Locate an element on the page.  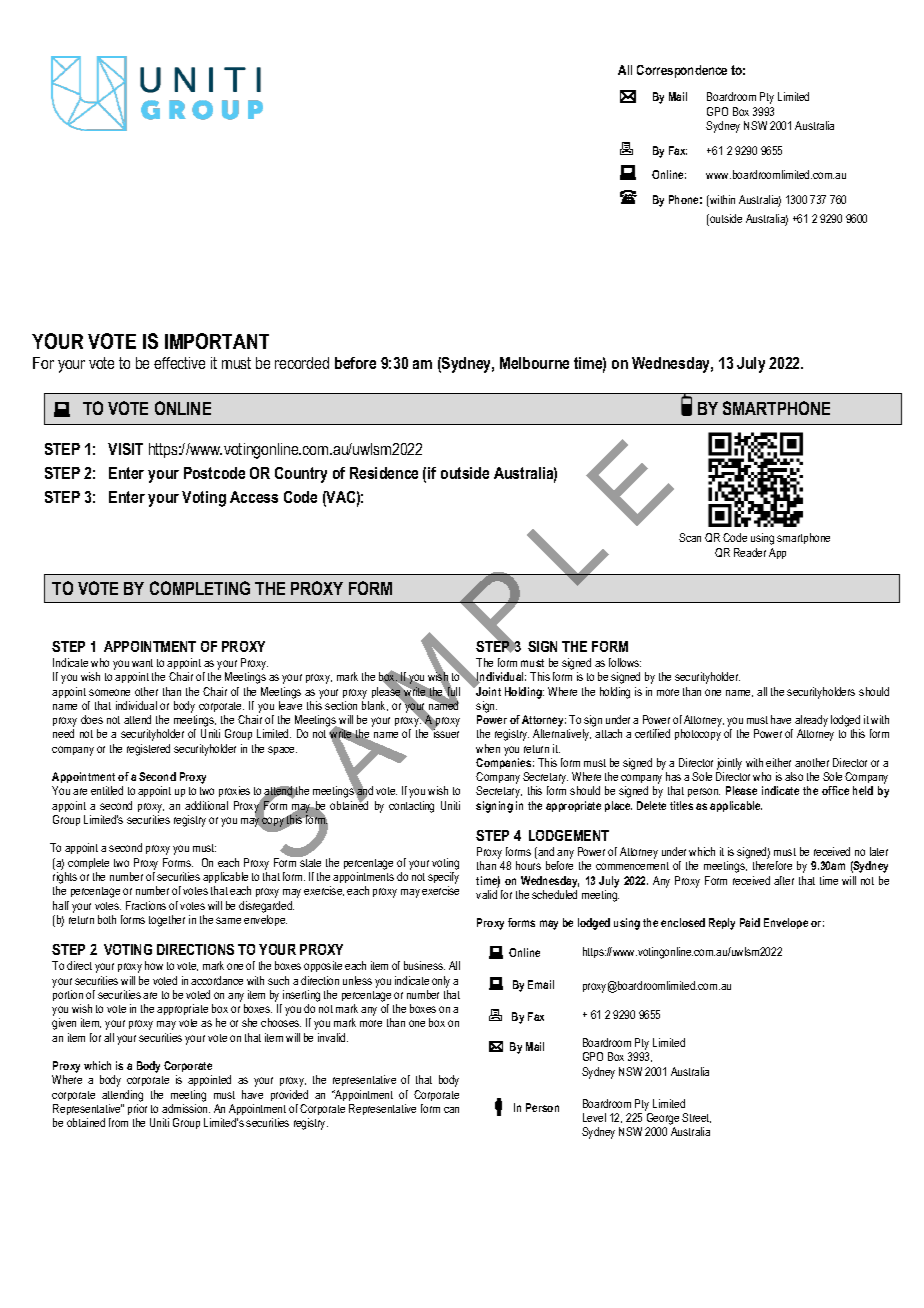
admission is located at coordinates (186, 1108).
